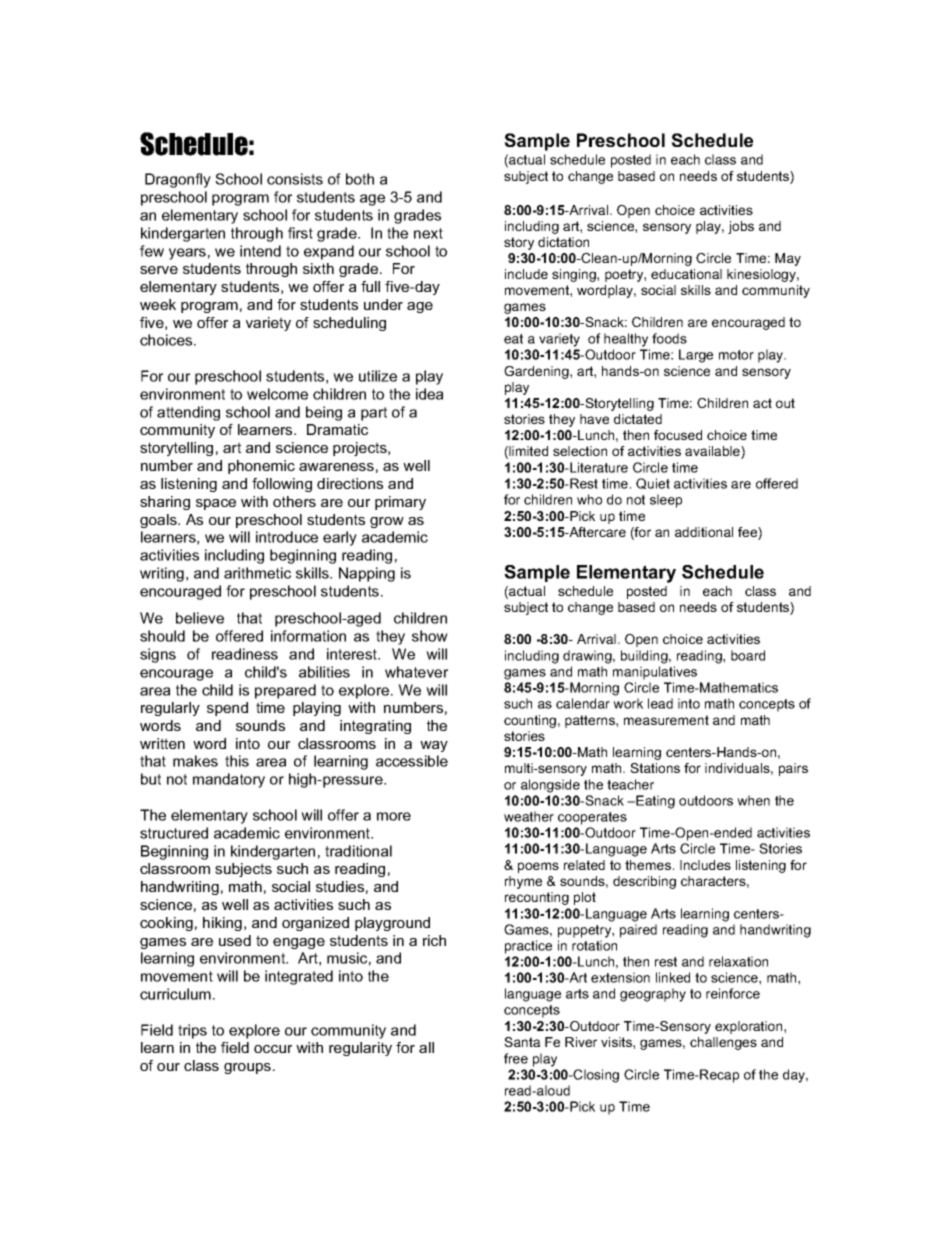 This screenshot has height=1233, width=952. Describe the element at coordinates (192, 1031) in the screenshot. I see `trips` at that location.
